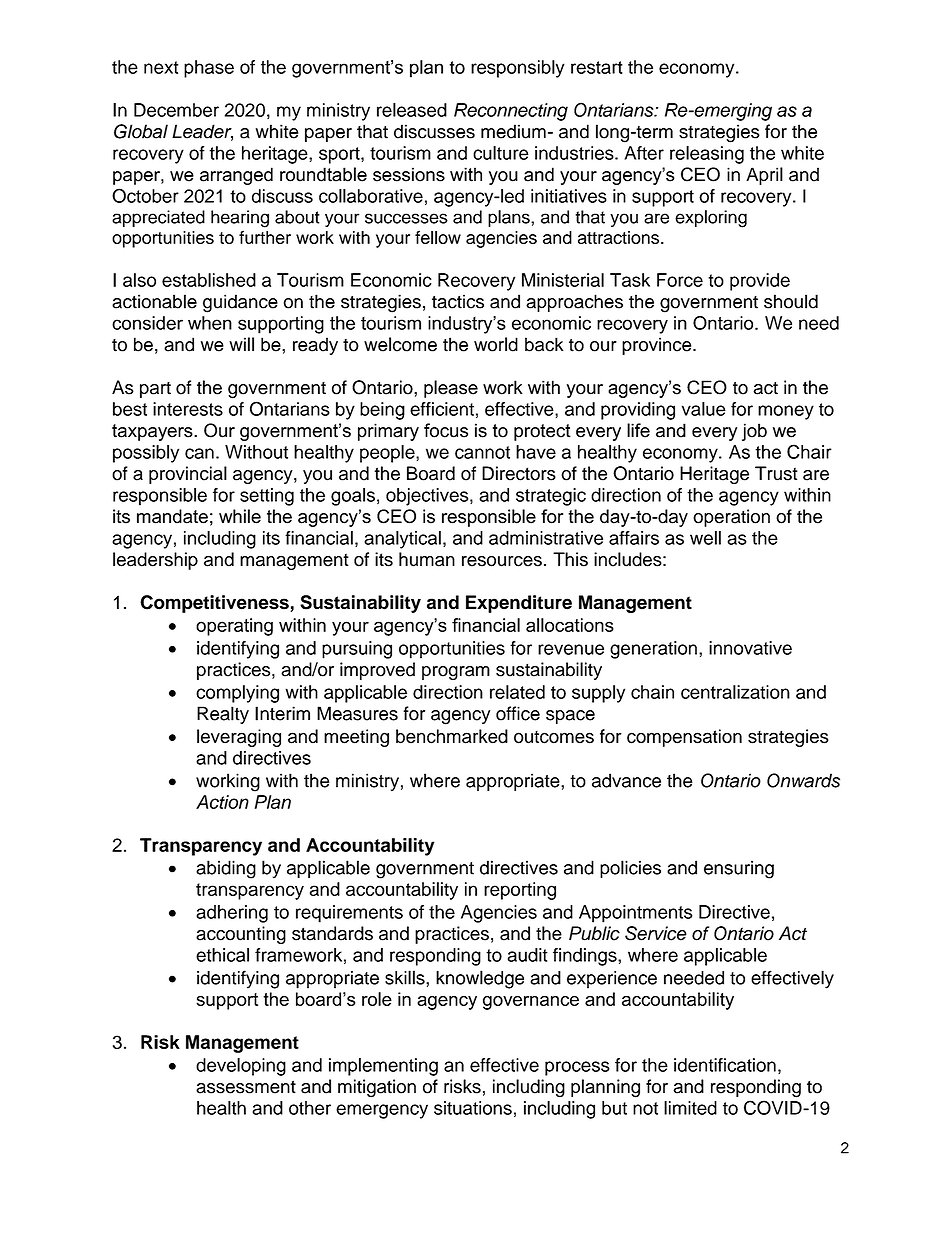  I want to click on developing, so click(241, 1067).
